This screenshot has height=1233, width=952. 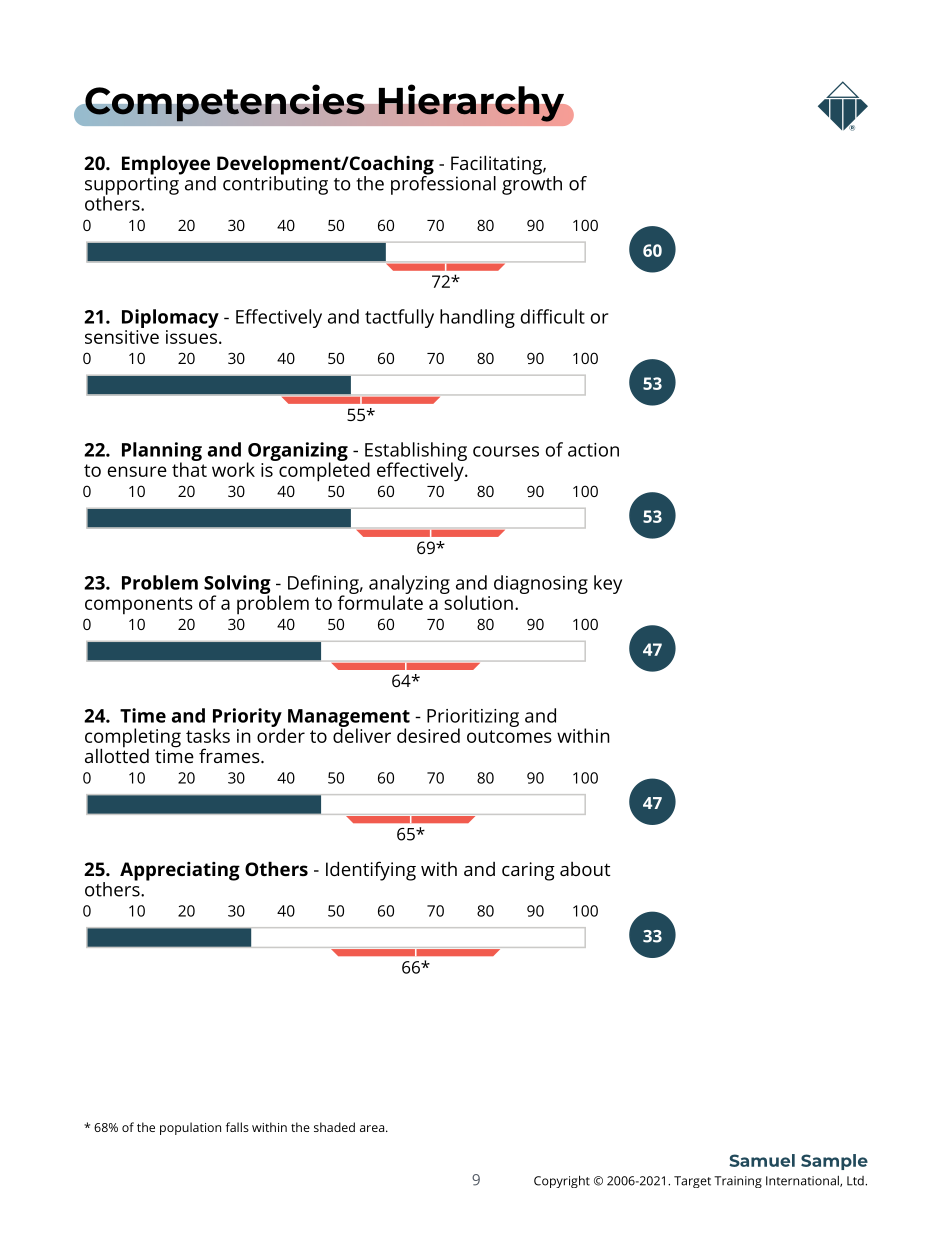 What do you see at coordinates (477, 601) in the screenshot?
I see `solution` at bounding box center [477, 601].
